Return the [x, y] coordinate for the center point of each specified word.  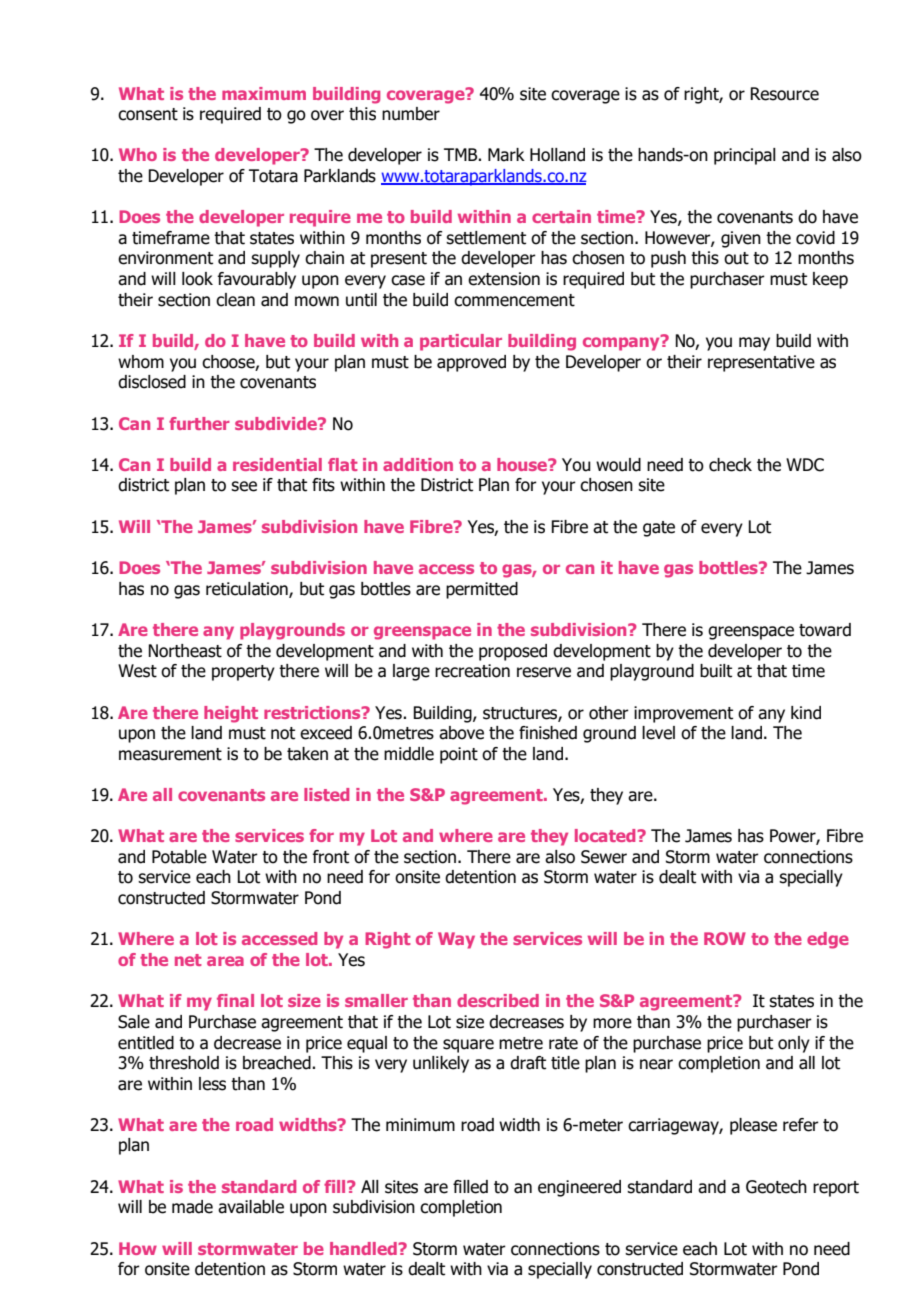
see [244, 486]
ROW [725, 938]
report [836, 1189]
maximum [264, 93]
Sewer [604, 857]
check [730, 465]
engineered [579, 1188]
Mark [506, 155]
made [192, 1207]
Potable [179, 857]
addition [418, 464]
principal [745, 156]
